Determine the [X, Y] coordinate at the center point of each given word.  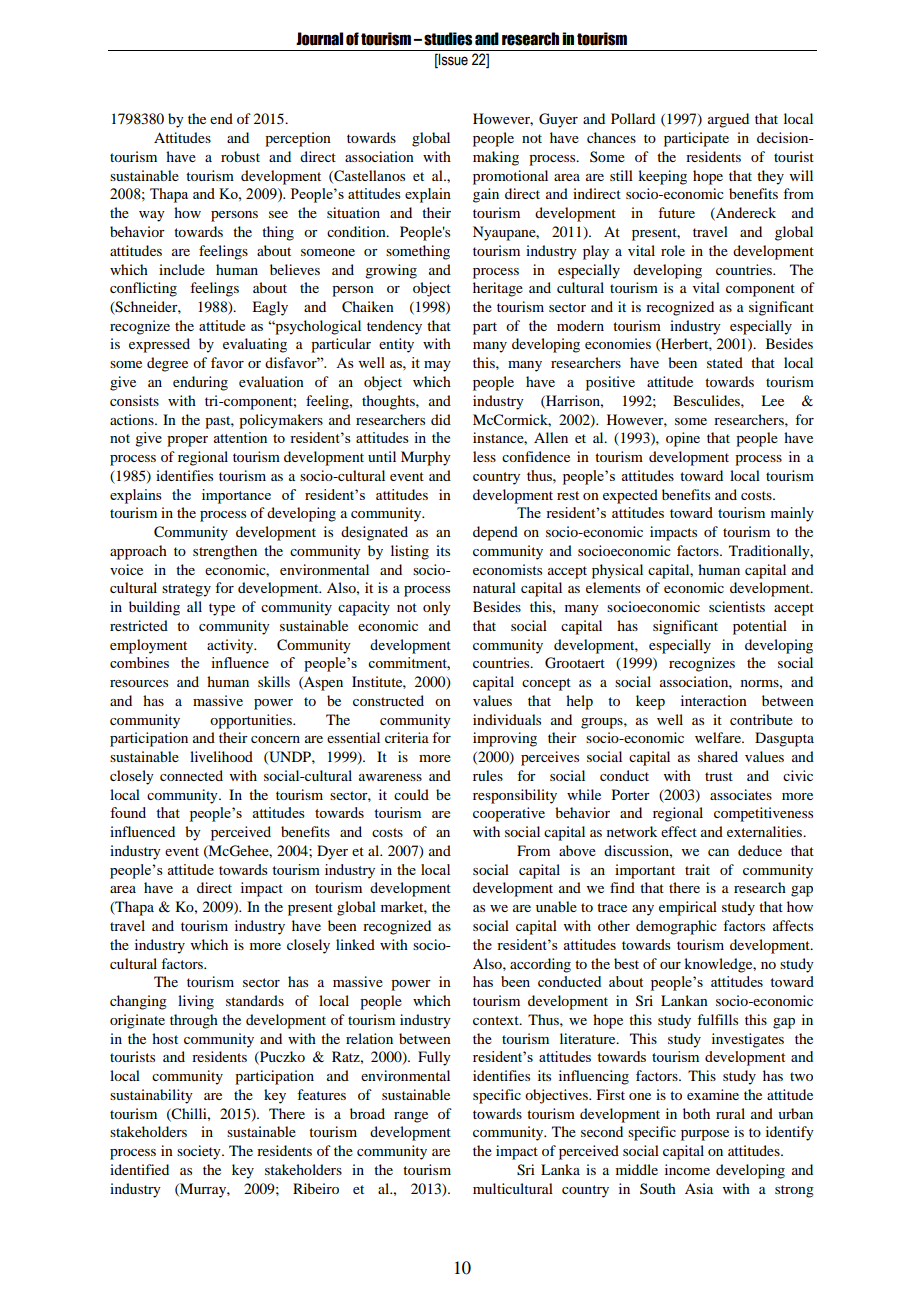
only [437, 608]
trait [697, 869]
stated [725, 362]
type [222, 609]
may [437, 366]
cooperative [509, 814]
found [128, 812]
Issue [452, 61]
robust [240, 156]
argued [728, 120]
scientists [737, 606]
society [200, 1152]
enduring [200, 383]
